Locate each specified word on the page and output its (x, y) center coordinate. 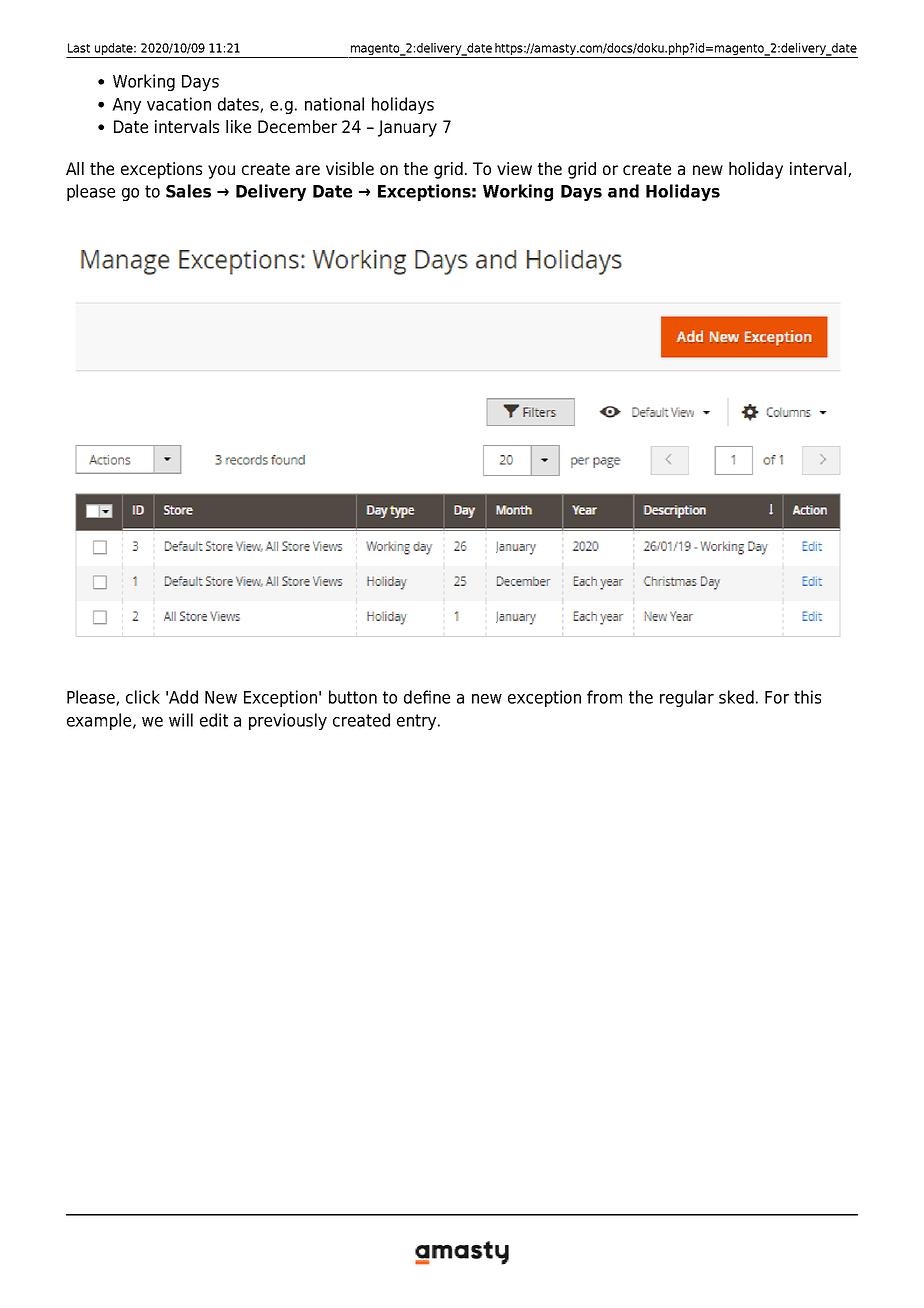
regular (687, 698)
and (623, 191)
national (334, 104)
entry (418, 722)
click (143, 697)
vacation (179, 104)
